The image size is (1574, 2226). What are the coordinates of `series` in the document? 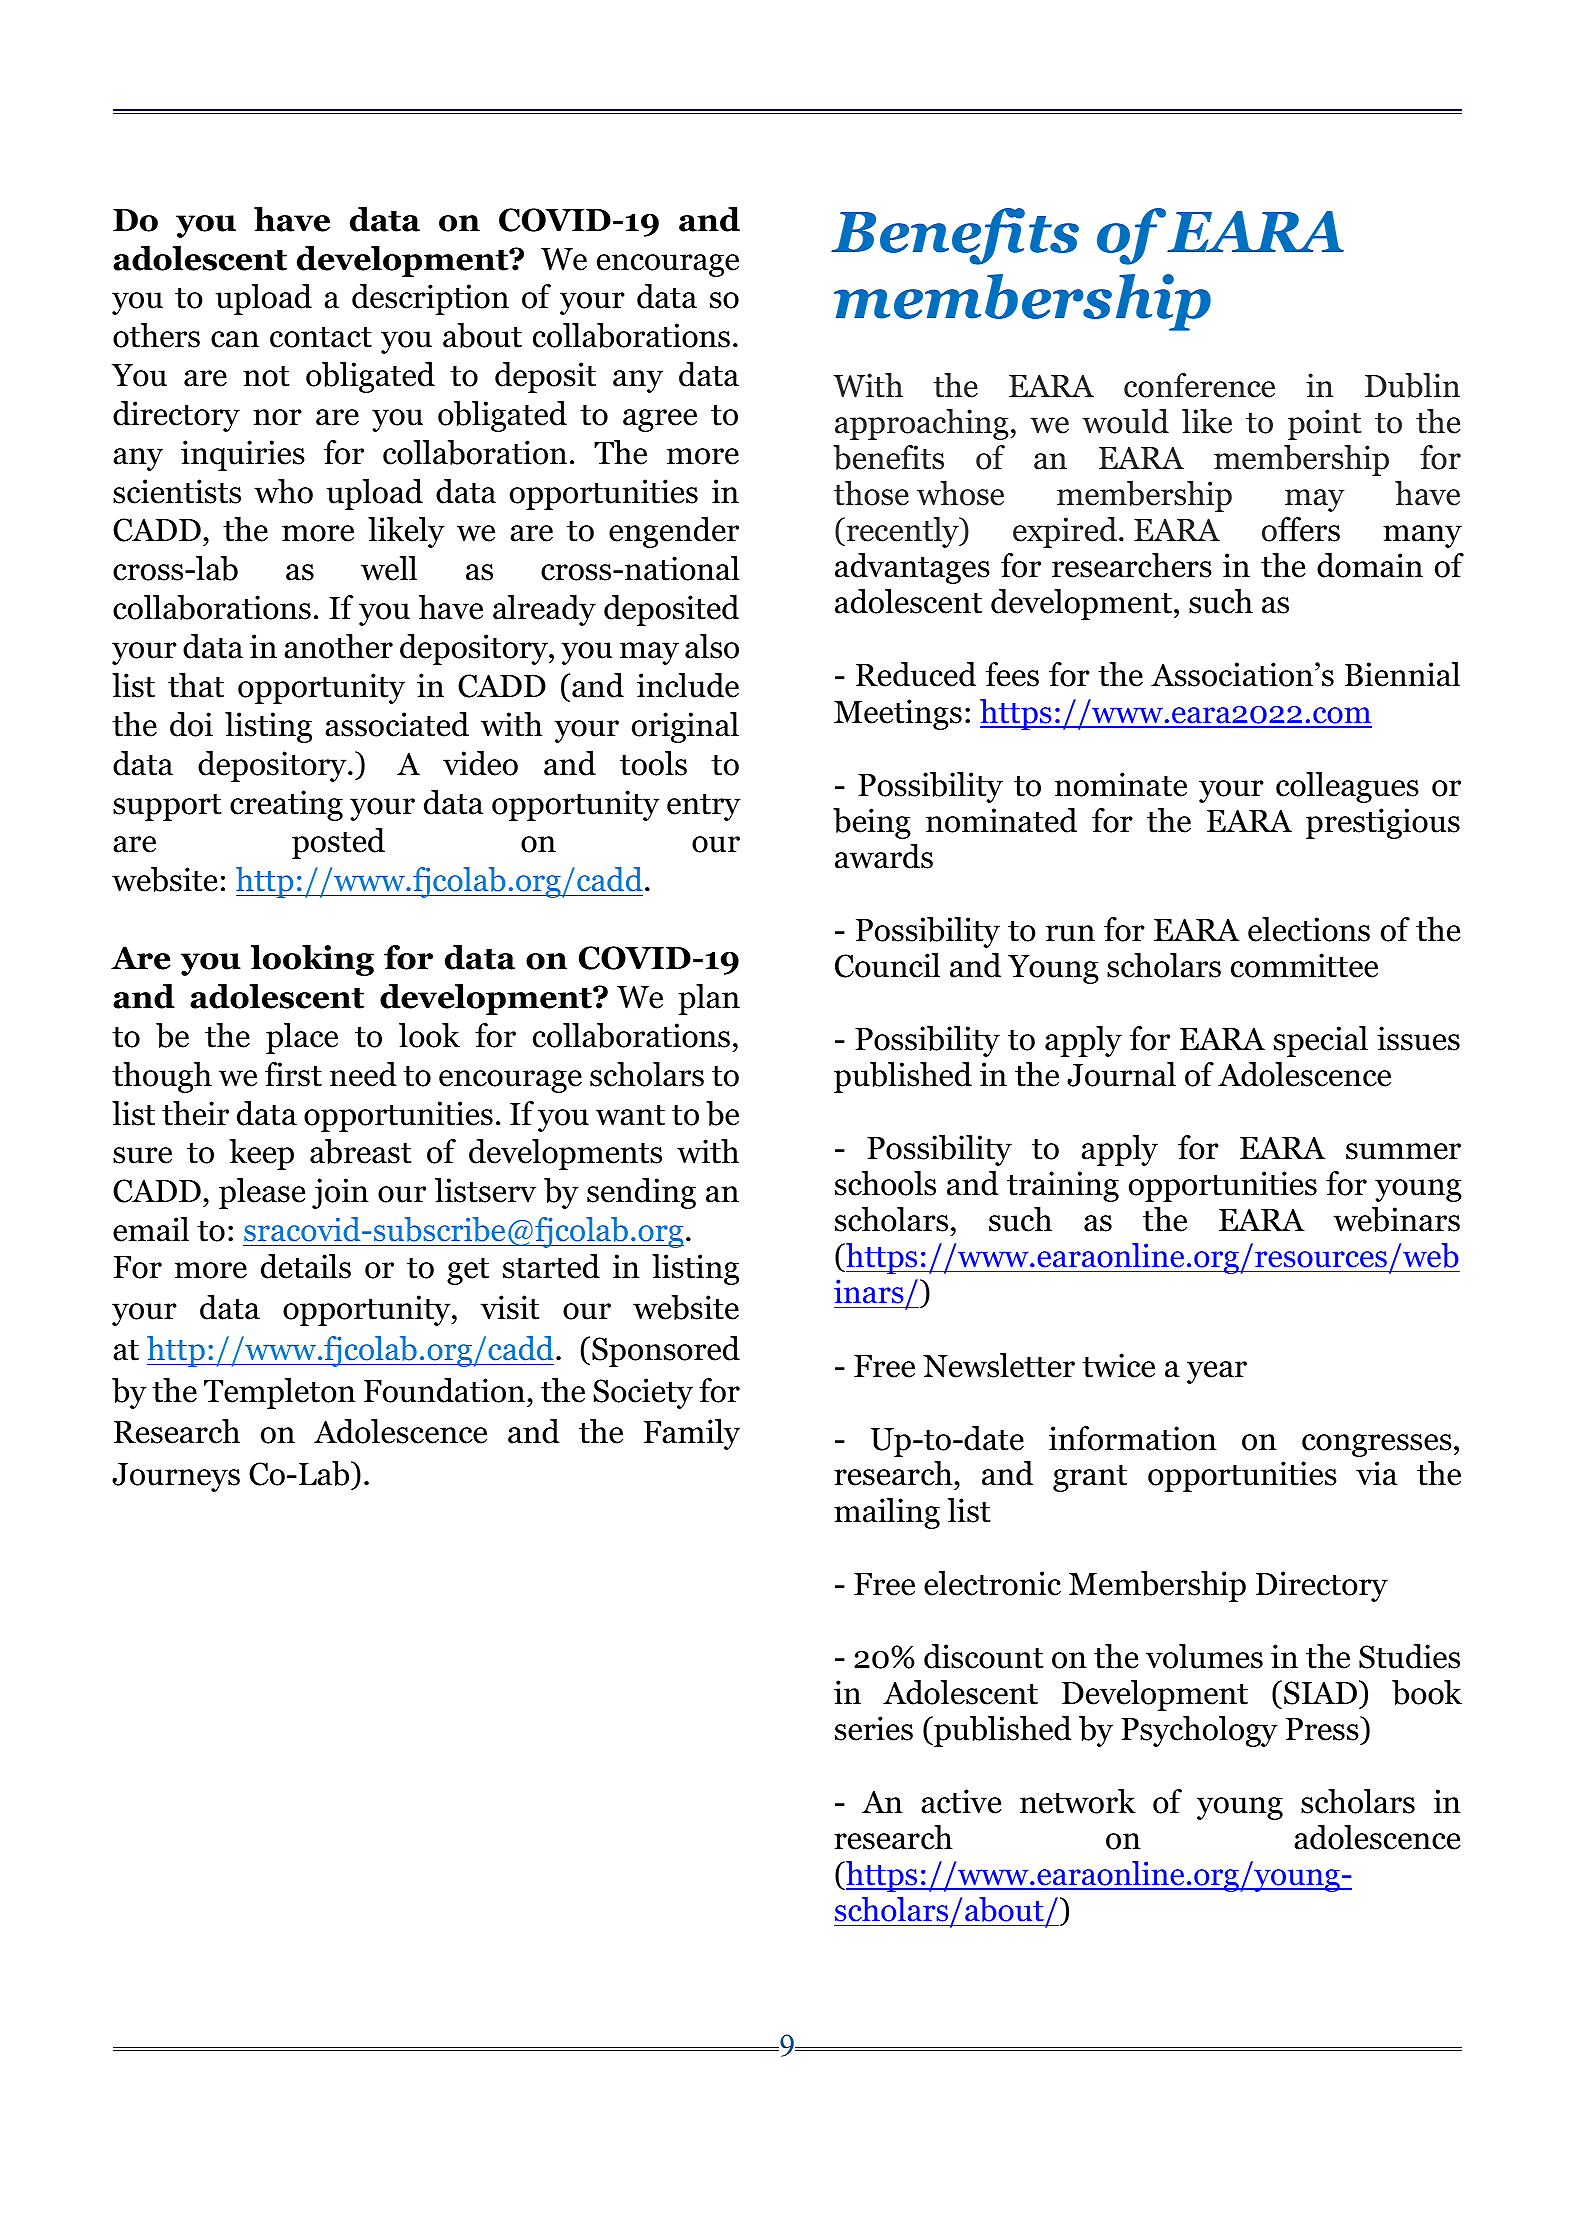 It's located at (874, 1728).
